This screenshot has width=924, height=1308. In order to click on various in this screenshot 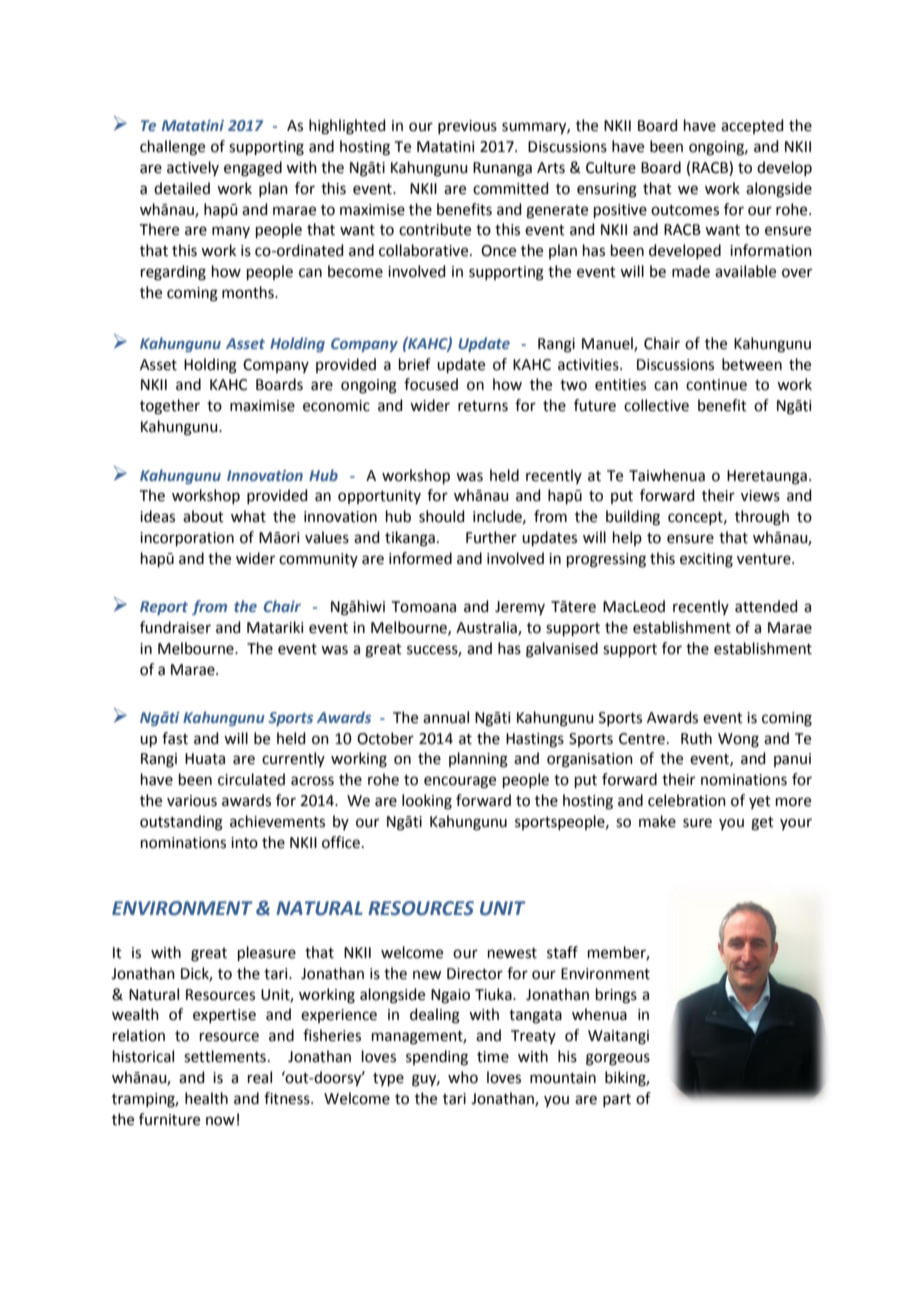, I will do `click(192, 801)`.
